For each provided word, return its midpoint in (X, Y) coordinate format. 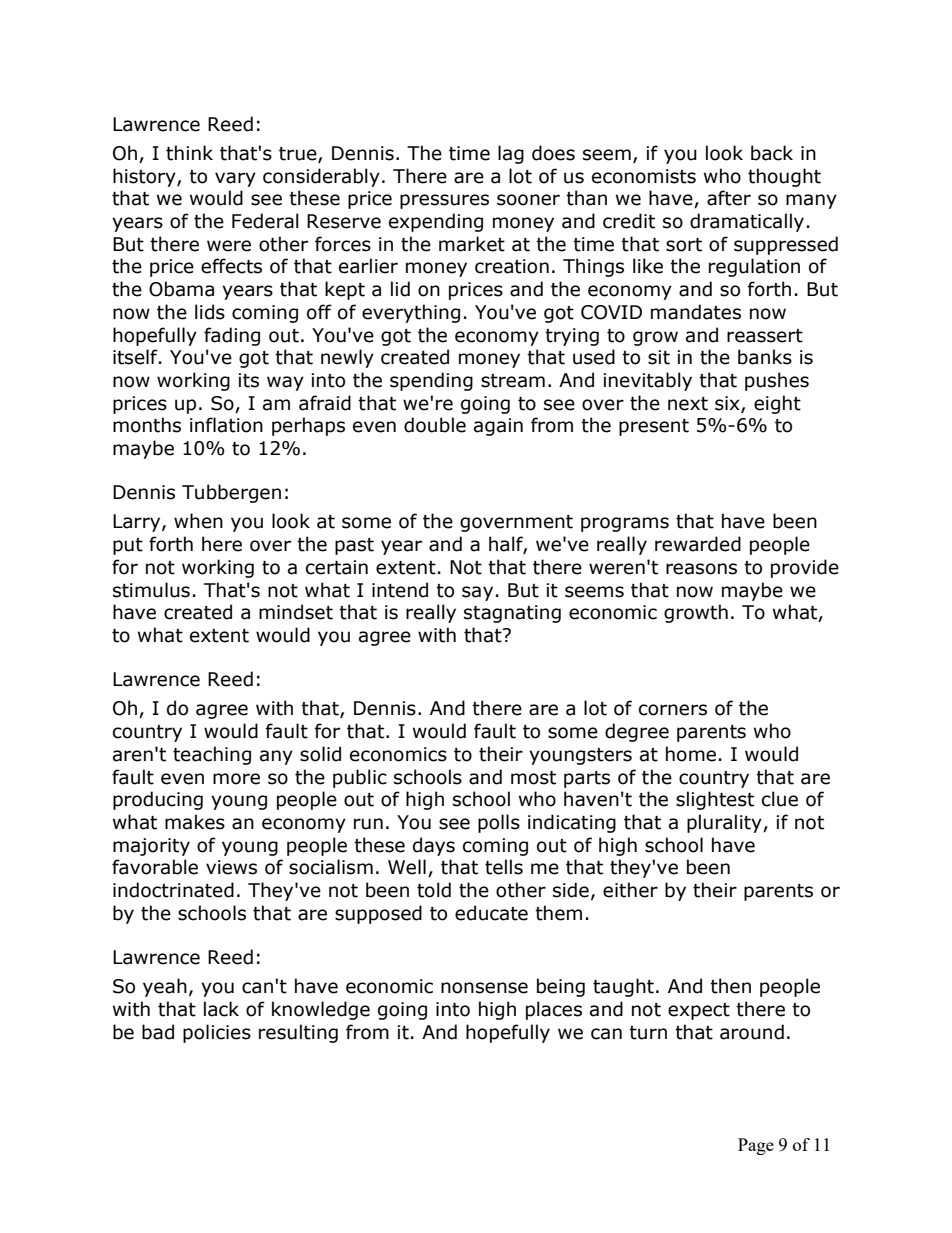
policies (217, 1033)
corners (673, 710)
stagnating (512, 614)
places (554, 1010)
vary (235, 179)
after (729, 198)
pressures (444, 201)
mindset (296, 612)
